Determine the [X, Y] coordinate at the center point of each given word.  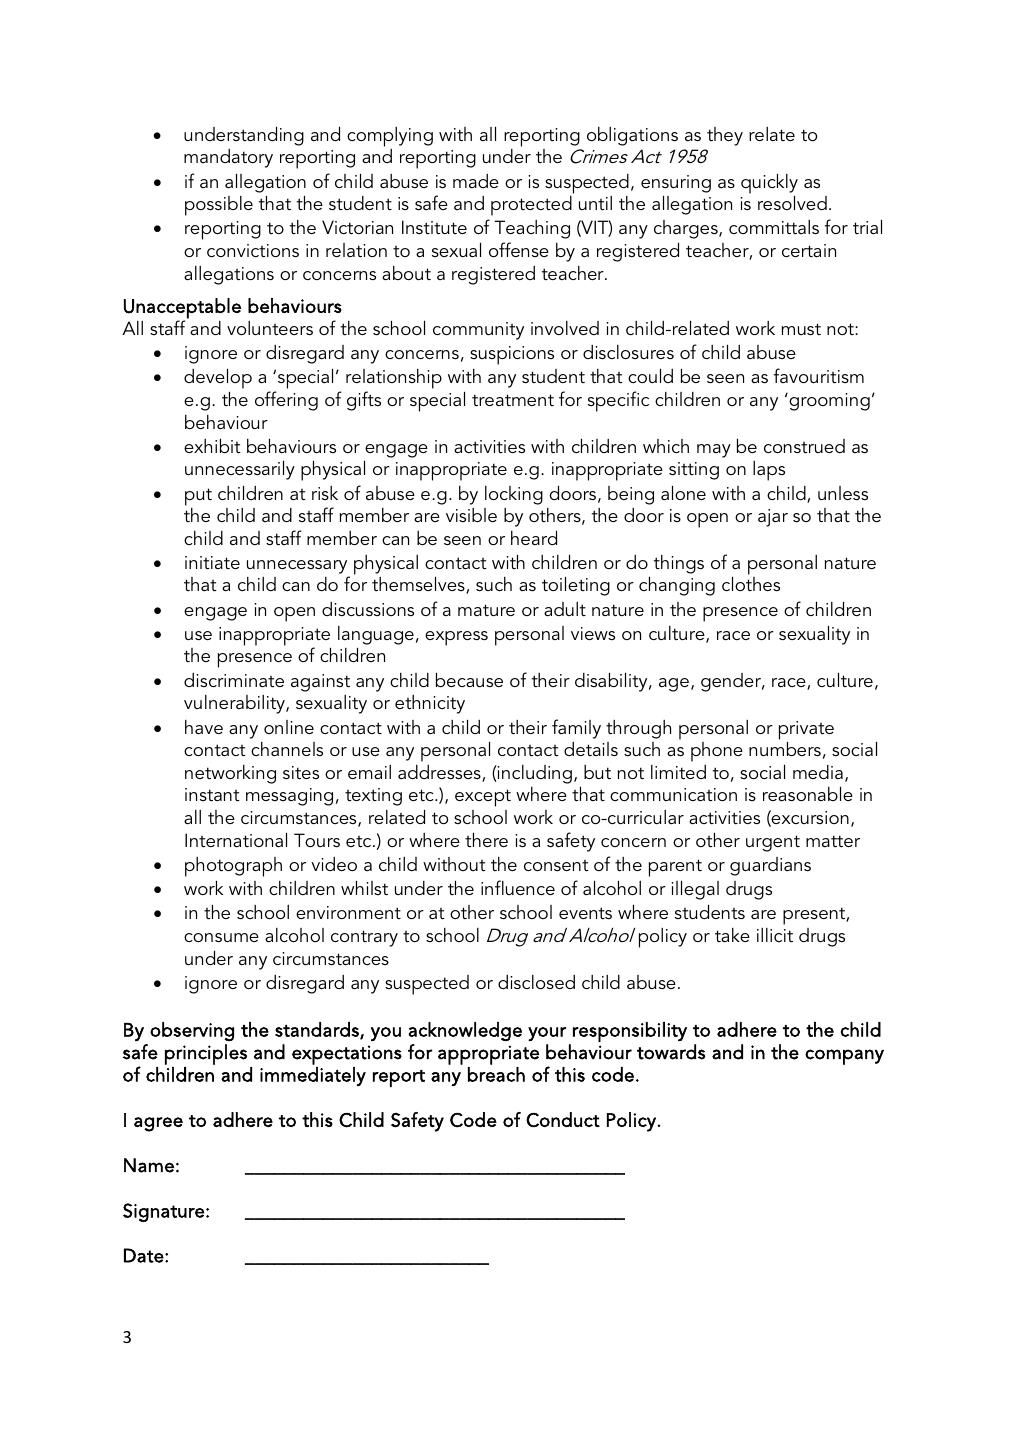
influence [518, 887]
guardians [770, 866]
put [198, 497]
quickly [769, 184]
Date [145, 1255]
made [476, 181]
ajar [773, 518]
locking [514, 495]
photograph [233, 867]
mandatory [228, 158]
